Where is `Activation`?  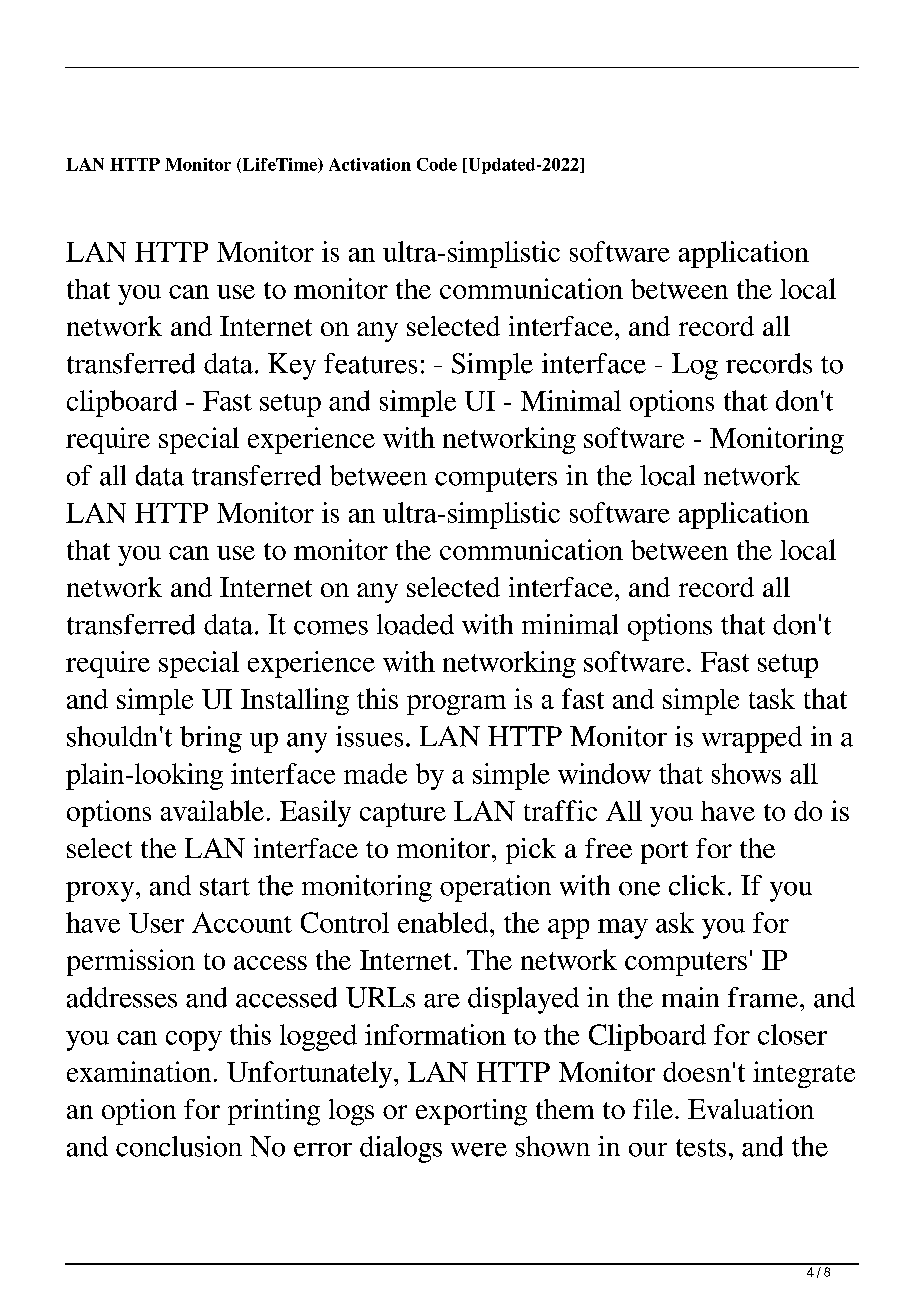
Activation is located at coordinates (370, 164).
